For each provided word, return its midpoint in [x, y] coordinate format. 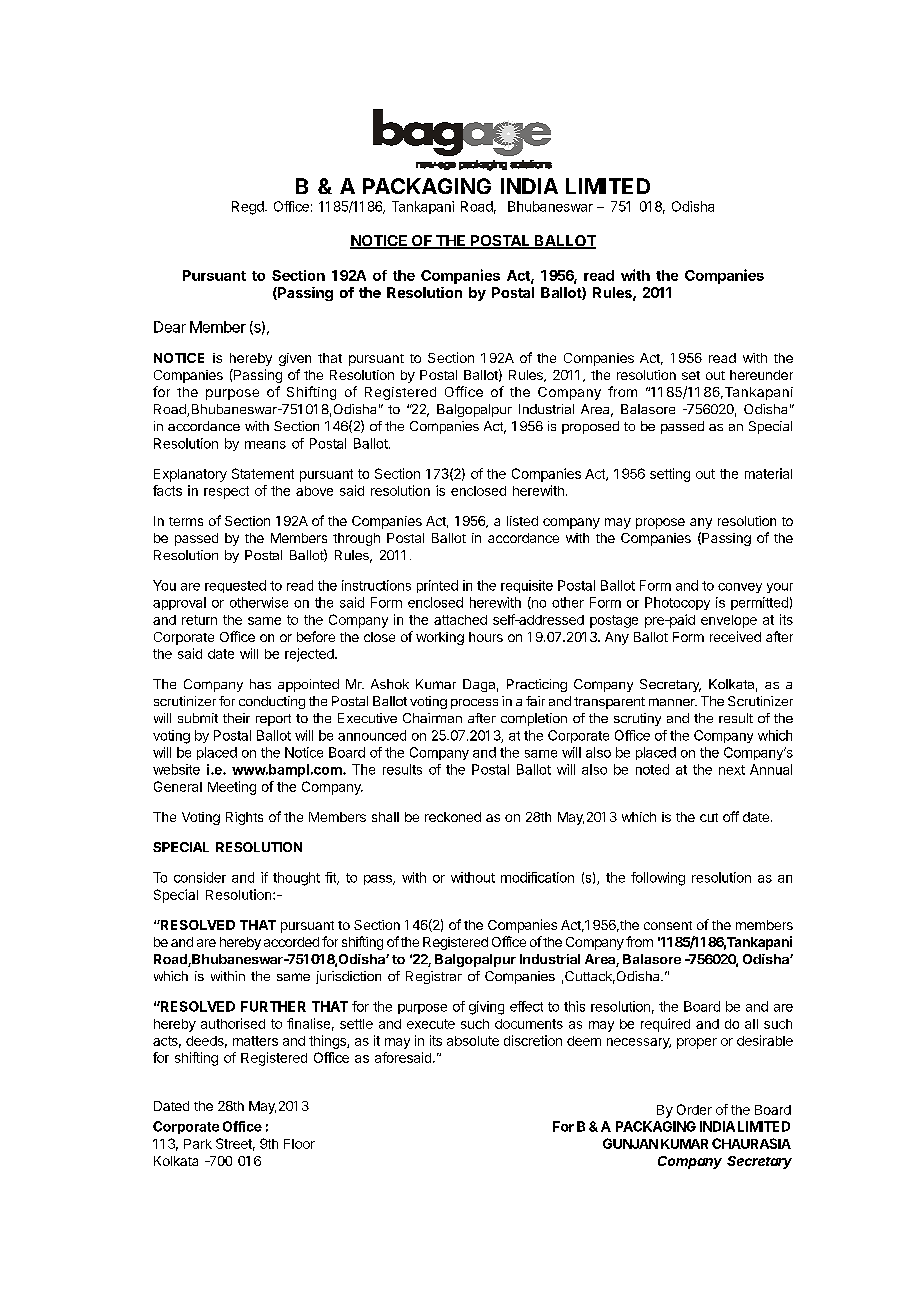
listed [522, 521]
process [474, 704]
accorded [291, 942]
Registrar [434, 977]
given [295, 359]
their [236, 718]
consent [668, 925]
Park [198, 1144]
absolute [473, 1041]
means [265, 445]
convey [740, 588]
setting [670, 475]
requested [235, 586]
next [732, 770]
